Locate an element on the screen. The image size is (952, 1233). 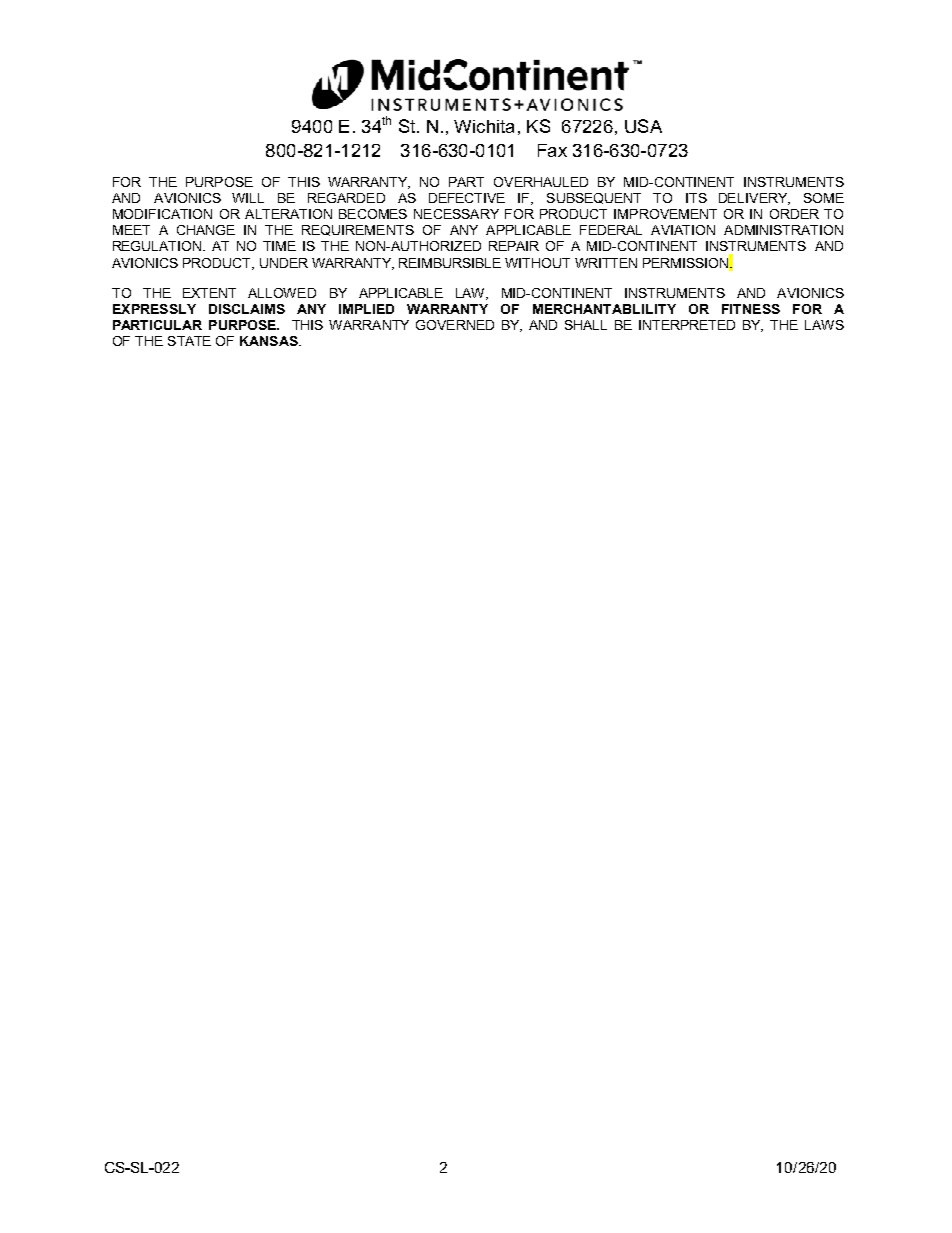
ADMINISTRATION is located at coordinates (783, 230).
